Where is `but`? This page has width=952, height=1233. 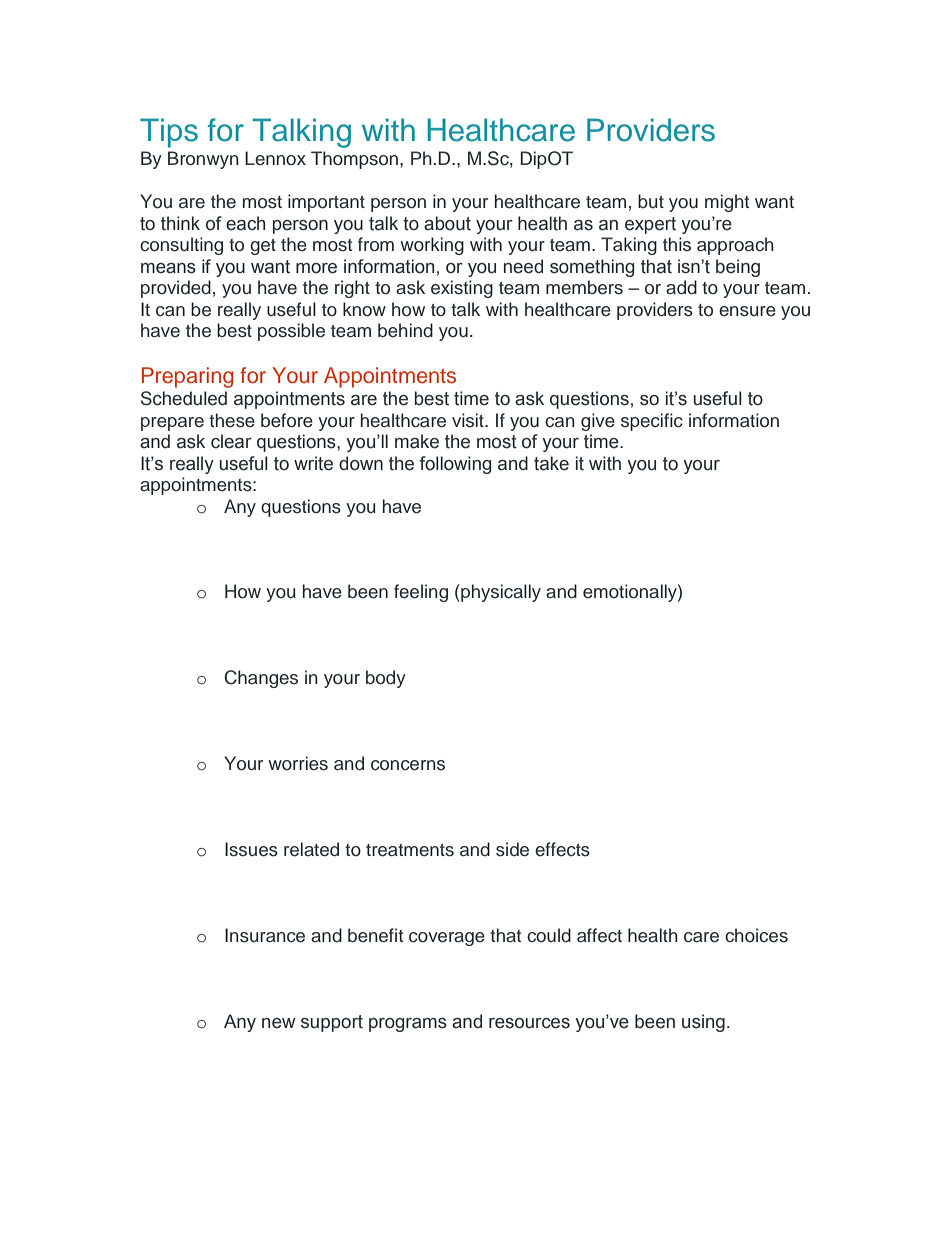 but is located at coordinates (651, 201).
